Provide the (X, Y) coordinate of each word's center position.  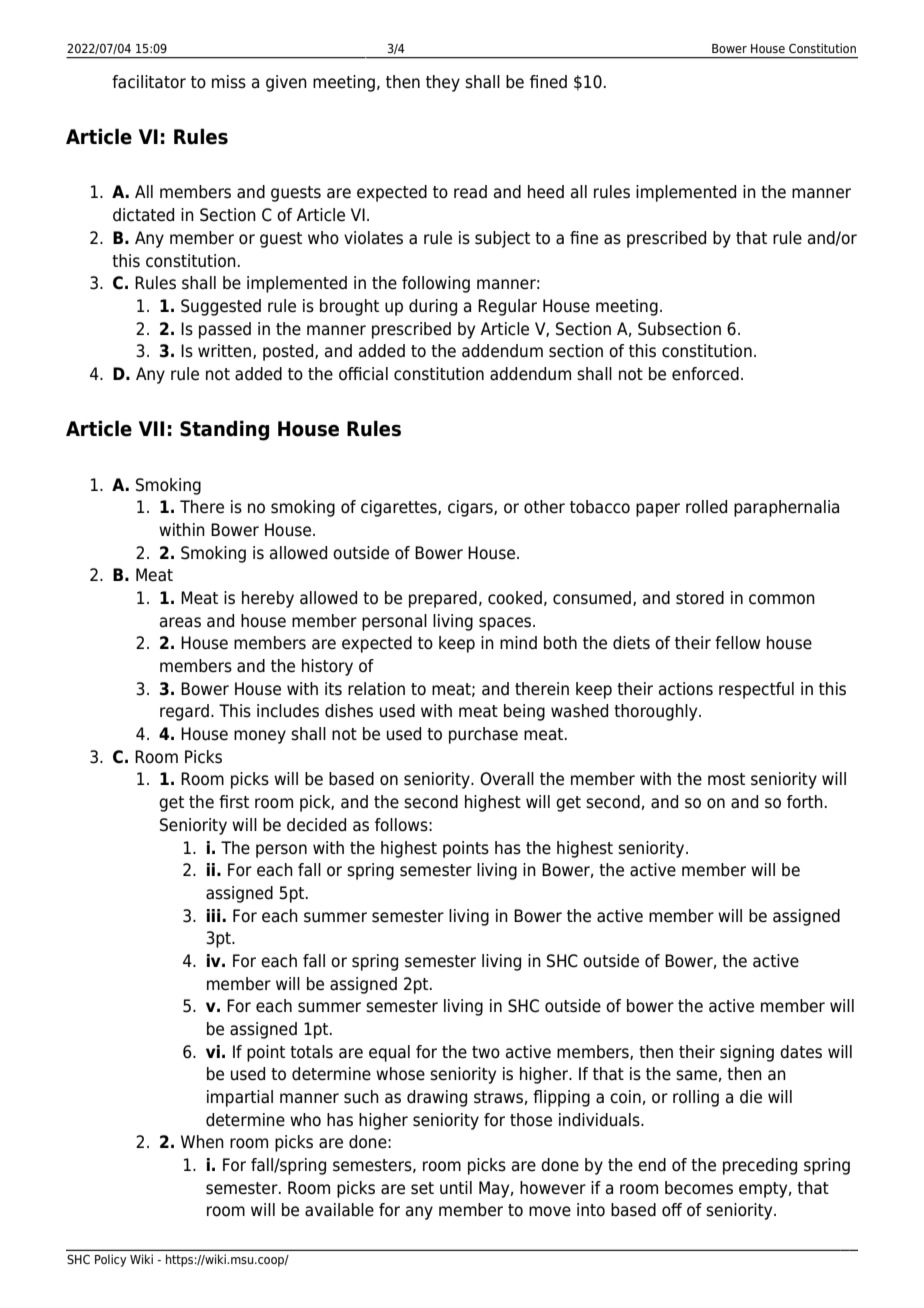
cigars (471, 508)
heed (546, 192)
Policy (111, 1260)
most (726, 779)
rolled (706, 507)
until (456, 1188)
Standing (224, 430)
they (443, 83)
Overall (507, 779)
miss (229, 82)
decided (316, 825)
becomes (699, 1188)
